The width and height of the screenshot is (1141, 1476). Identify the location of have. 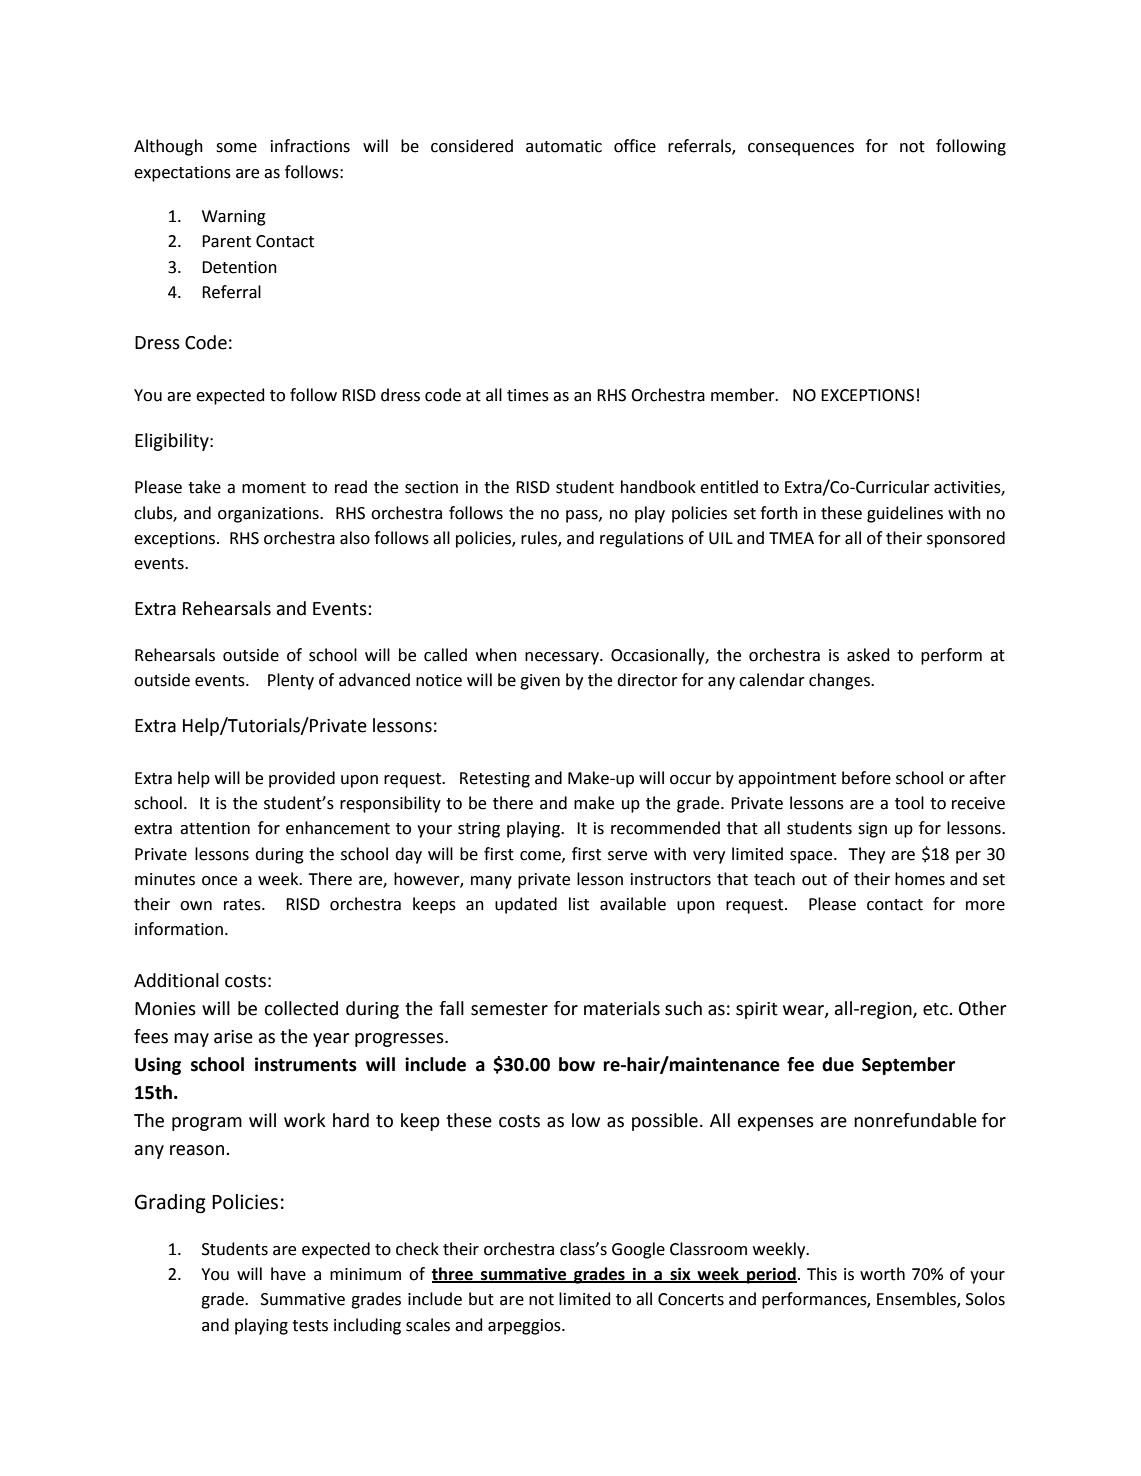
(288, 1274).
